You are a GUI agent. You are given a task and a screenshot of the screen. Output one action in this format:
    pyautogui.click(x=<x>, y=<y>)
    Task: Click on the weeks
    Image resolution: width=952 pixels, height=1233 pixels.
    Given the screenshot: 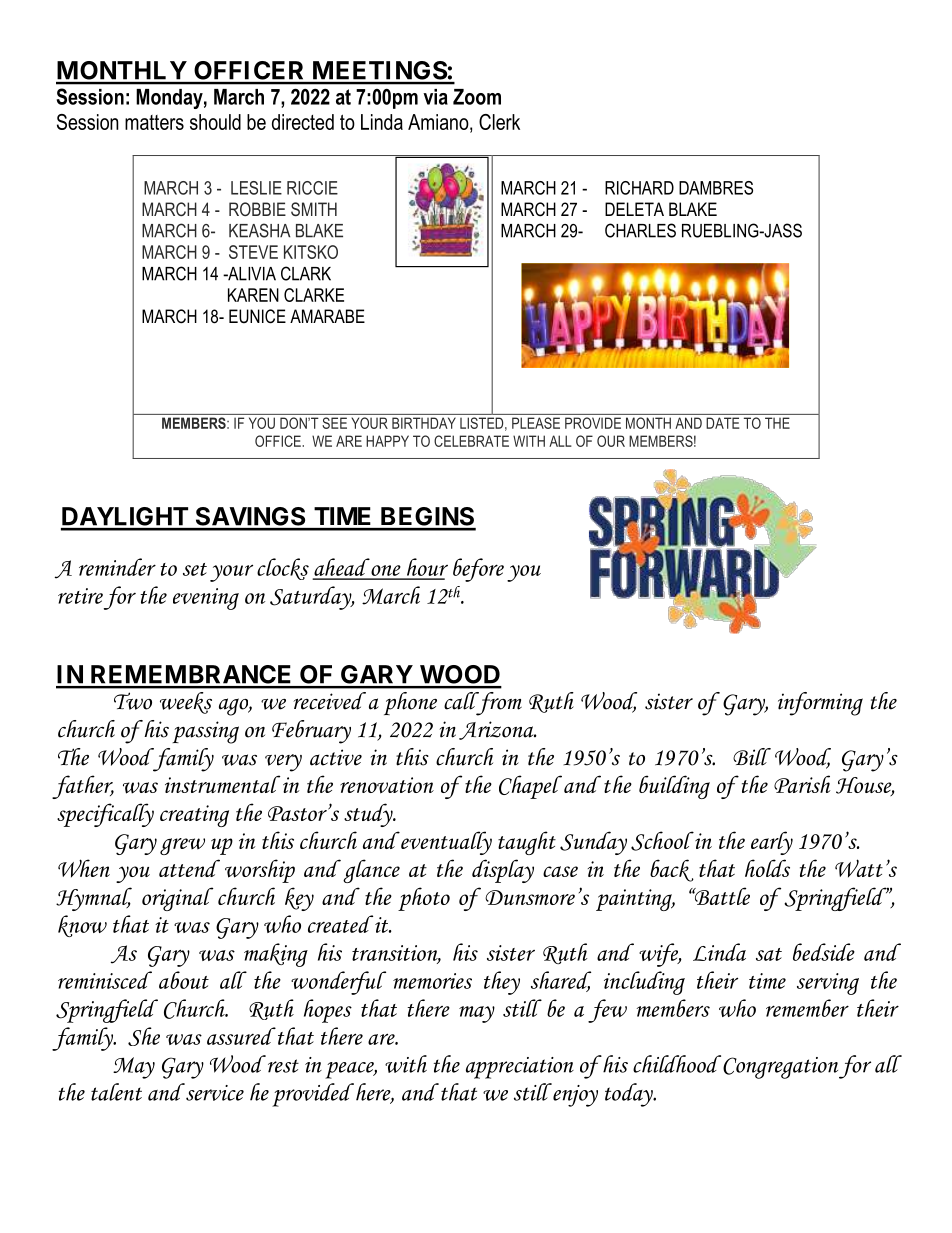 What is the action you would take?
    pyautogui.click(x=186, y=703)
